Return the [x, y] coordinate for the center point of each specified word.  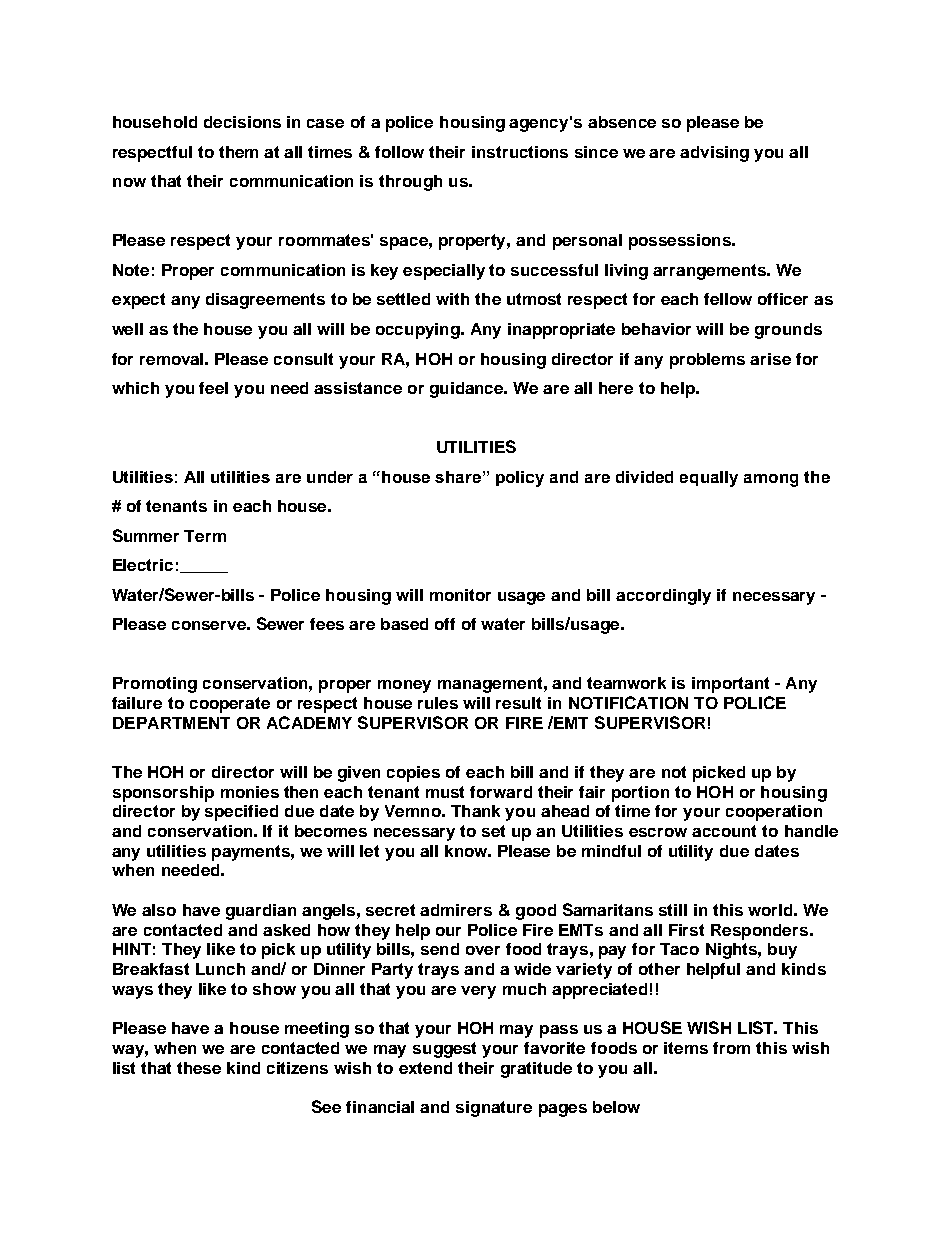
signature [494, 1109]
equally [709, 479]
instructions [520, 152]
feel [213, 388]
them [238, 152]
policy [520, 479]
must [445, 792]
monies [250, 792]
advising [714, 154]
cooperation [774, 813]
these [199, 1068]
